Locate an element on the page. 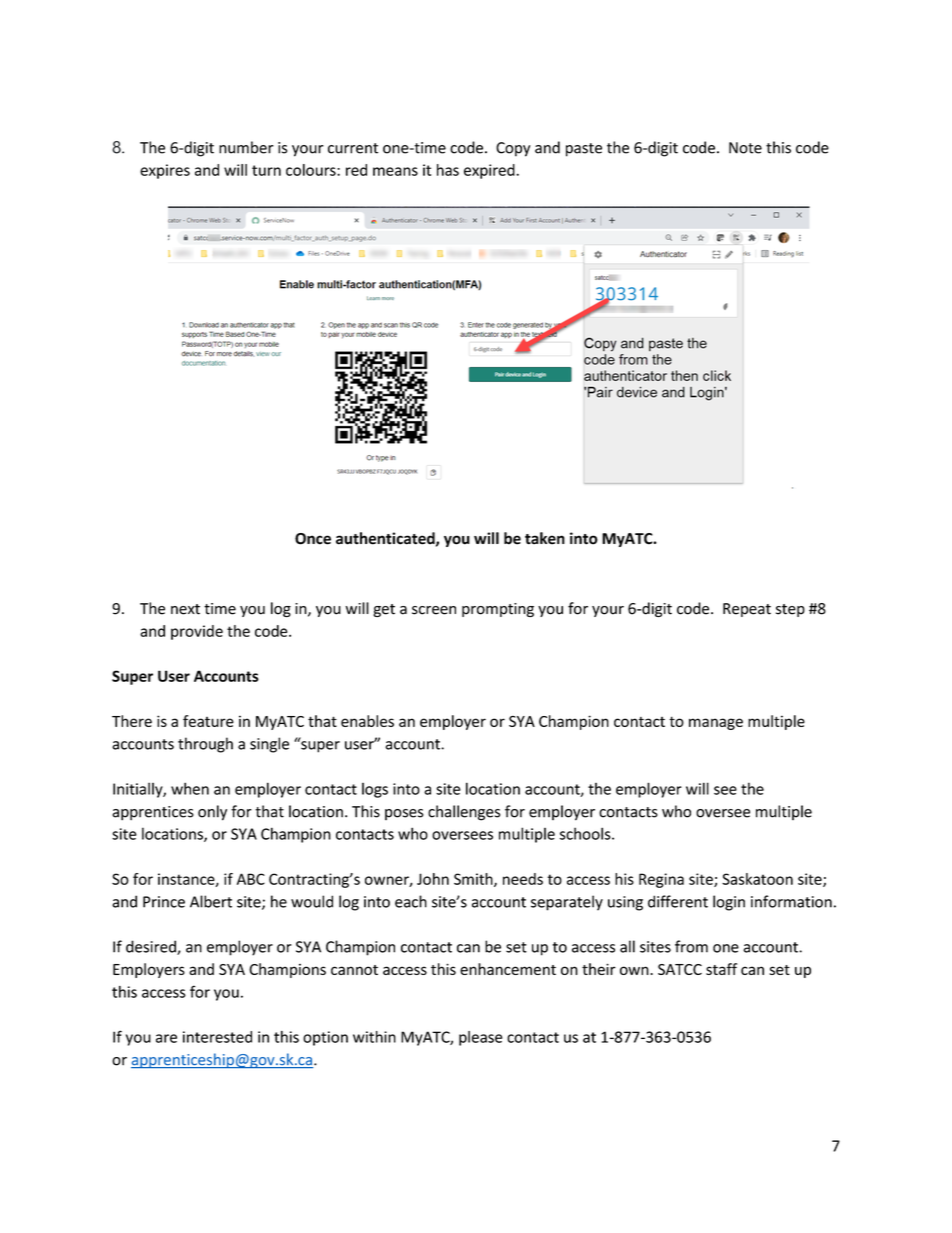 This image has width=952, height=1233. Note is located at coordinates (745, 148).
